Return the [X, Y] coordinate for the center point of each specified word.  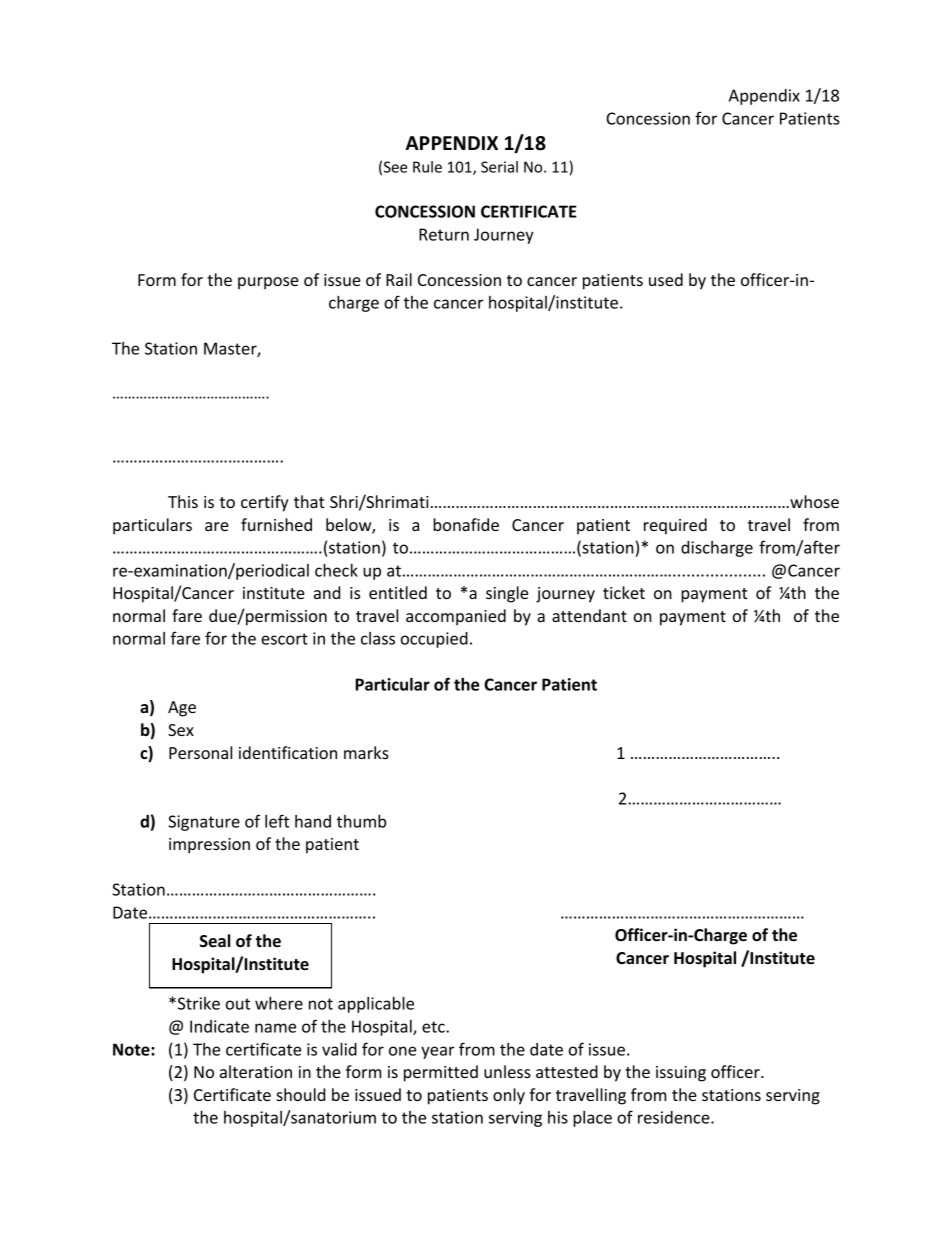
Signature [204, 823]
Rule [427, 167]
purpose [268, 283]
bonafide [466, 524]
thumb [361, 821]
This [183, 501]
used [666, 279]
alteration [256, 1071]
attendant [589, 615]
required [675, 526]
